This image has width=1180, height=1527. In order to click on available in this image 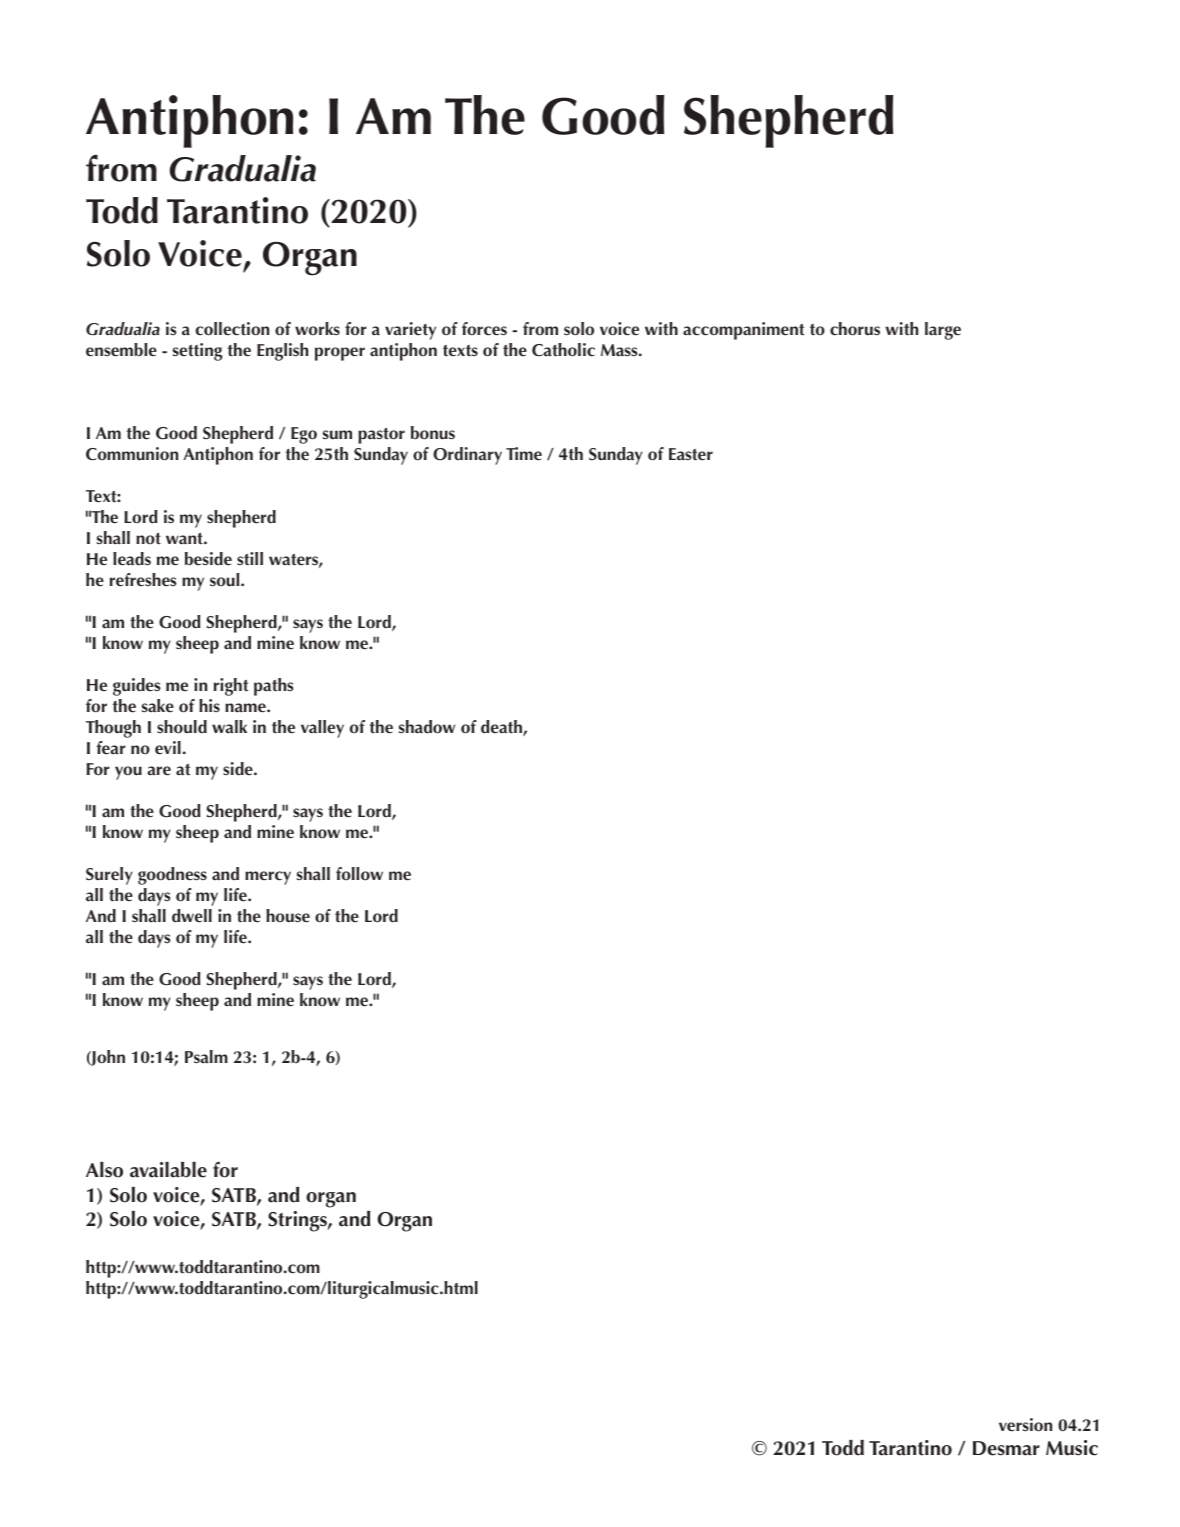, I will do `click(168, 1170)`.
